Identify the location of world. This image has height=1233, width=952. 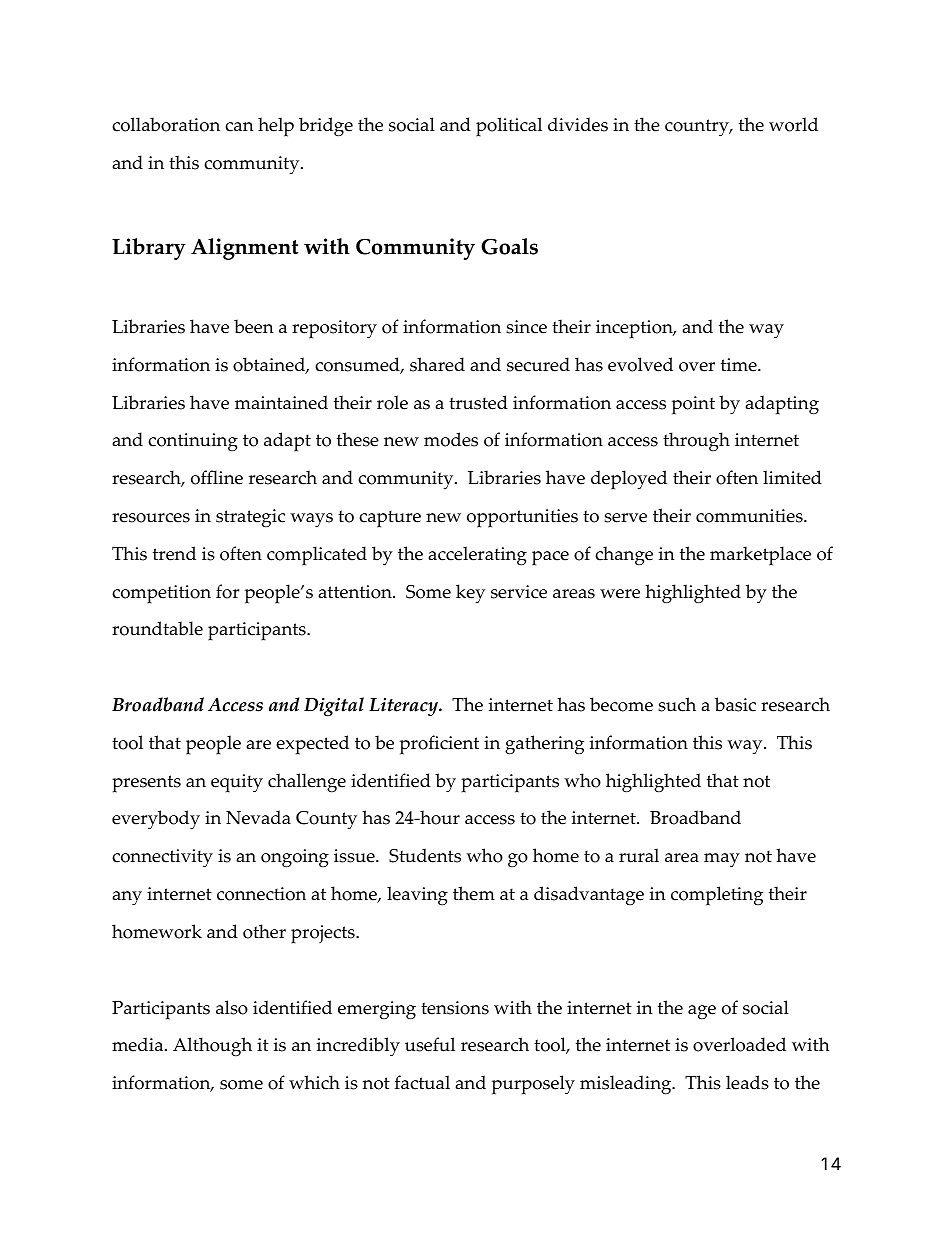
(793, 124).
